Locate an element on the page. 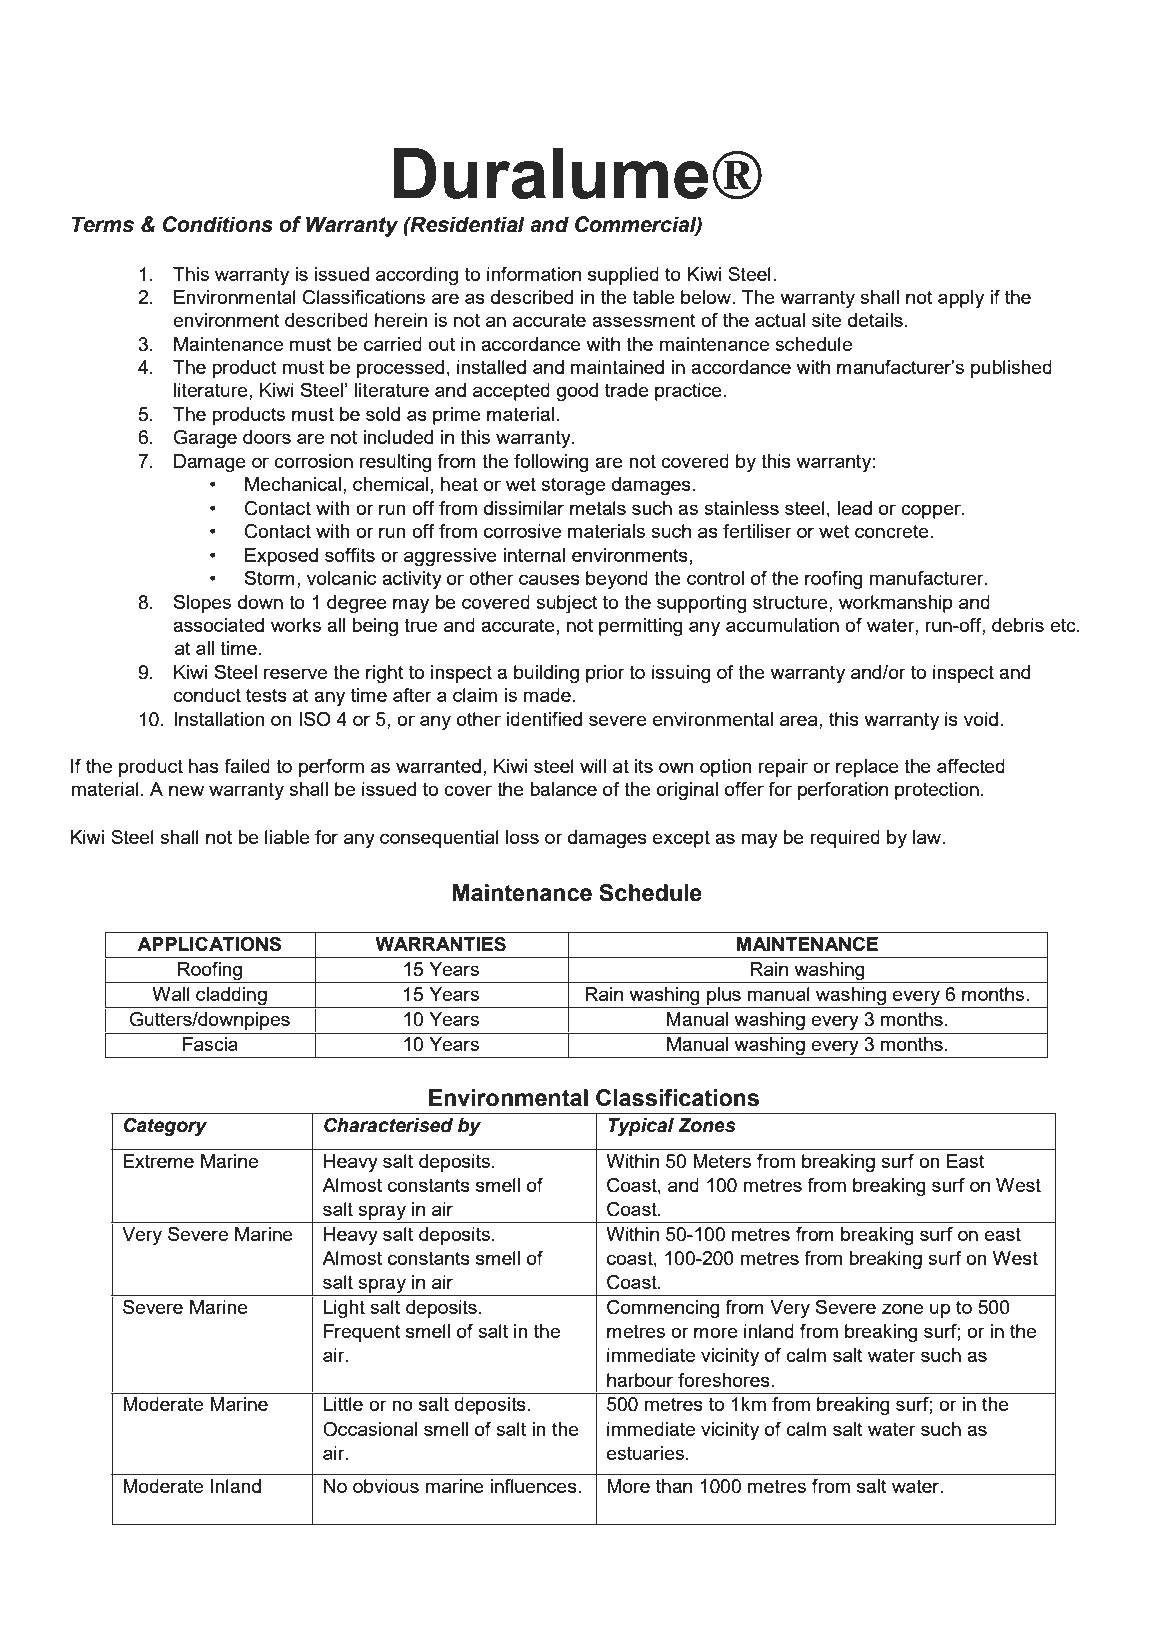  supplied is located at coordinates (623, 276).
